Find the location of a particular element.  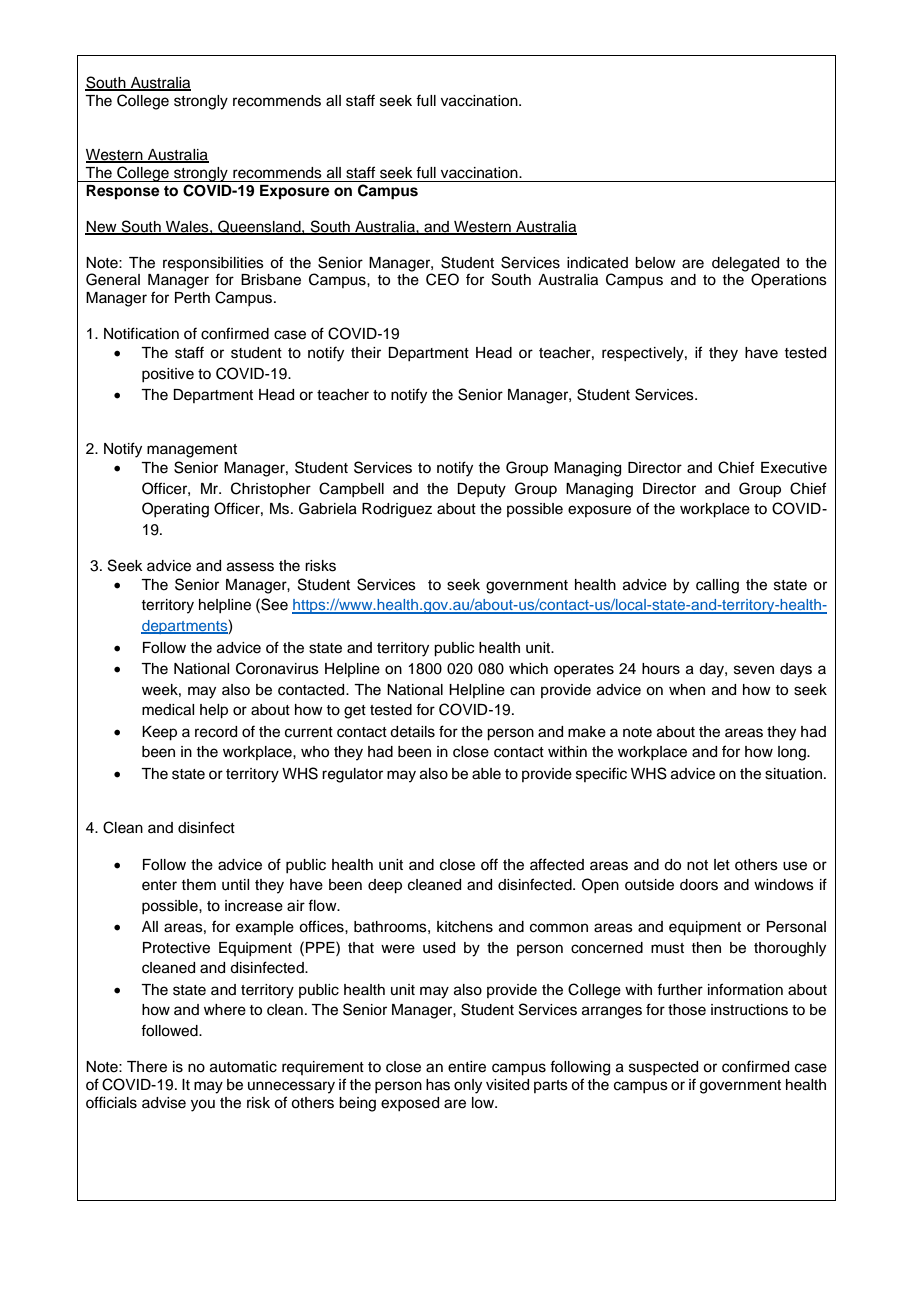

suspected is located at coordinates (663, 1068).
